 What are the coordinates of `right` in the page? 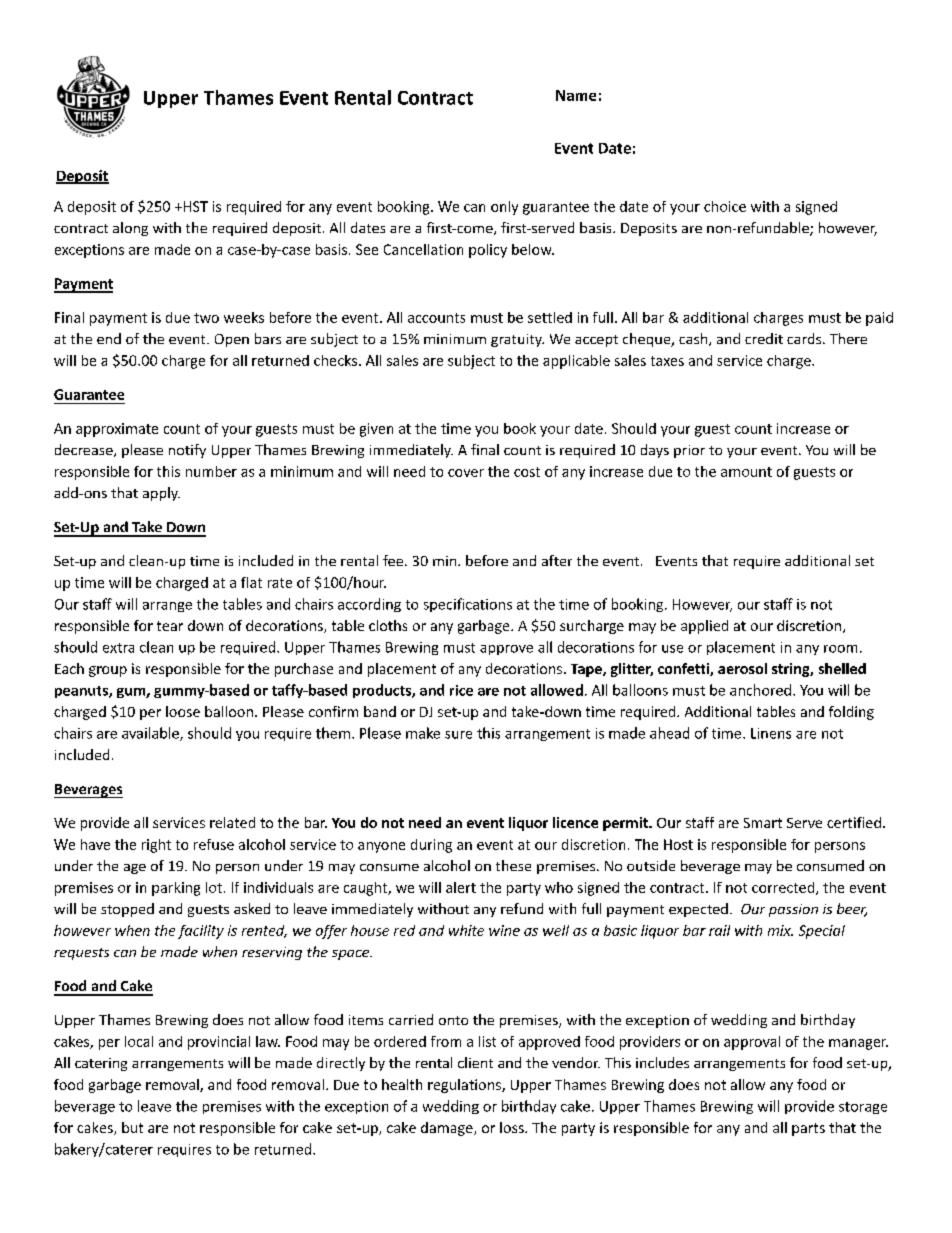 It's located at (156, 846).
